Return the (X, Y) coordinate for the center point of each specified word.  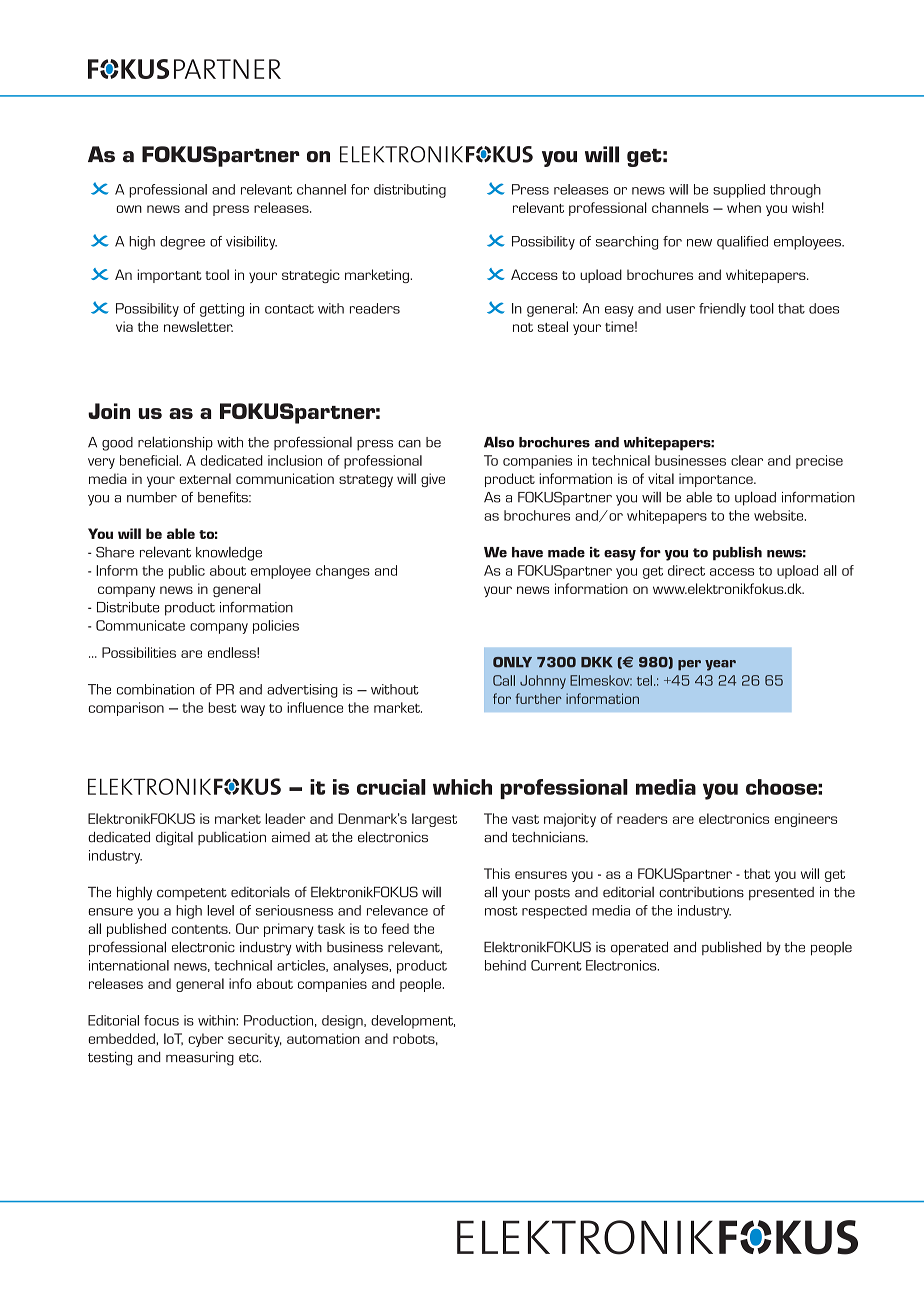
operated (639, 948)
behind (505, 965)
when (744, 207)
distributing (410, 191)
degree (182, 243)
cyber (206, 1040)
